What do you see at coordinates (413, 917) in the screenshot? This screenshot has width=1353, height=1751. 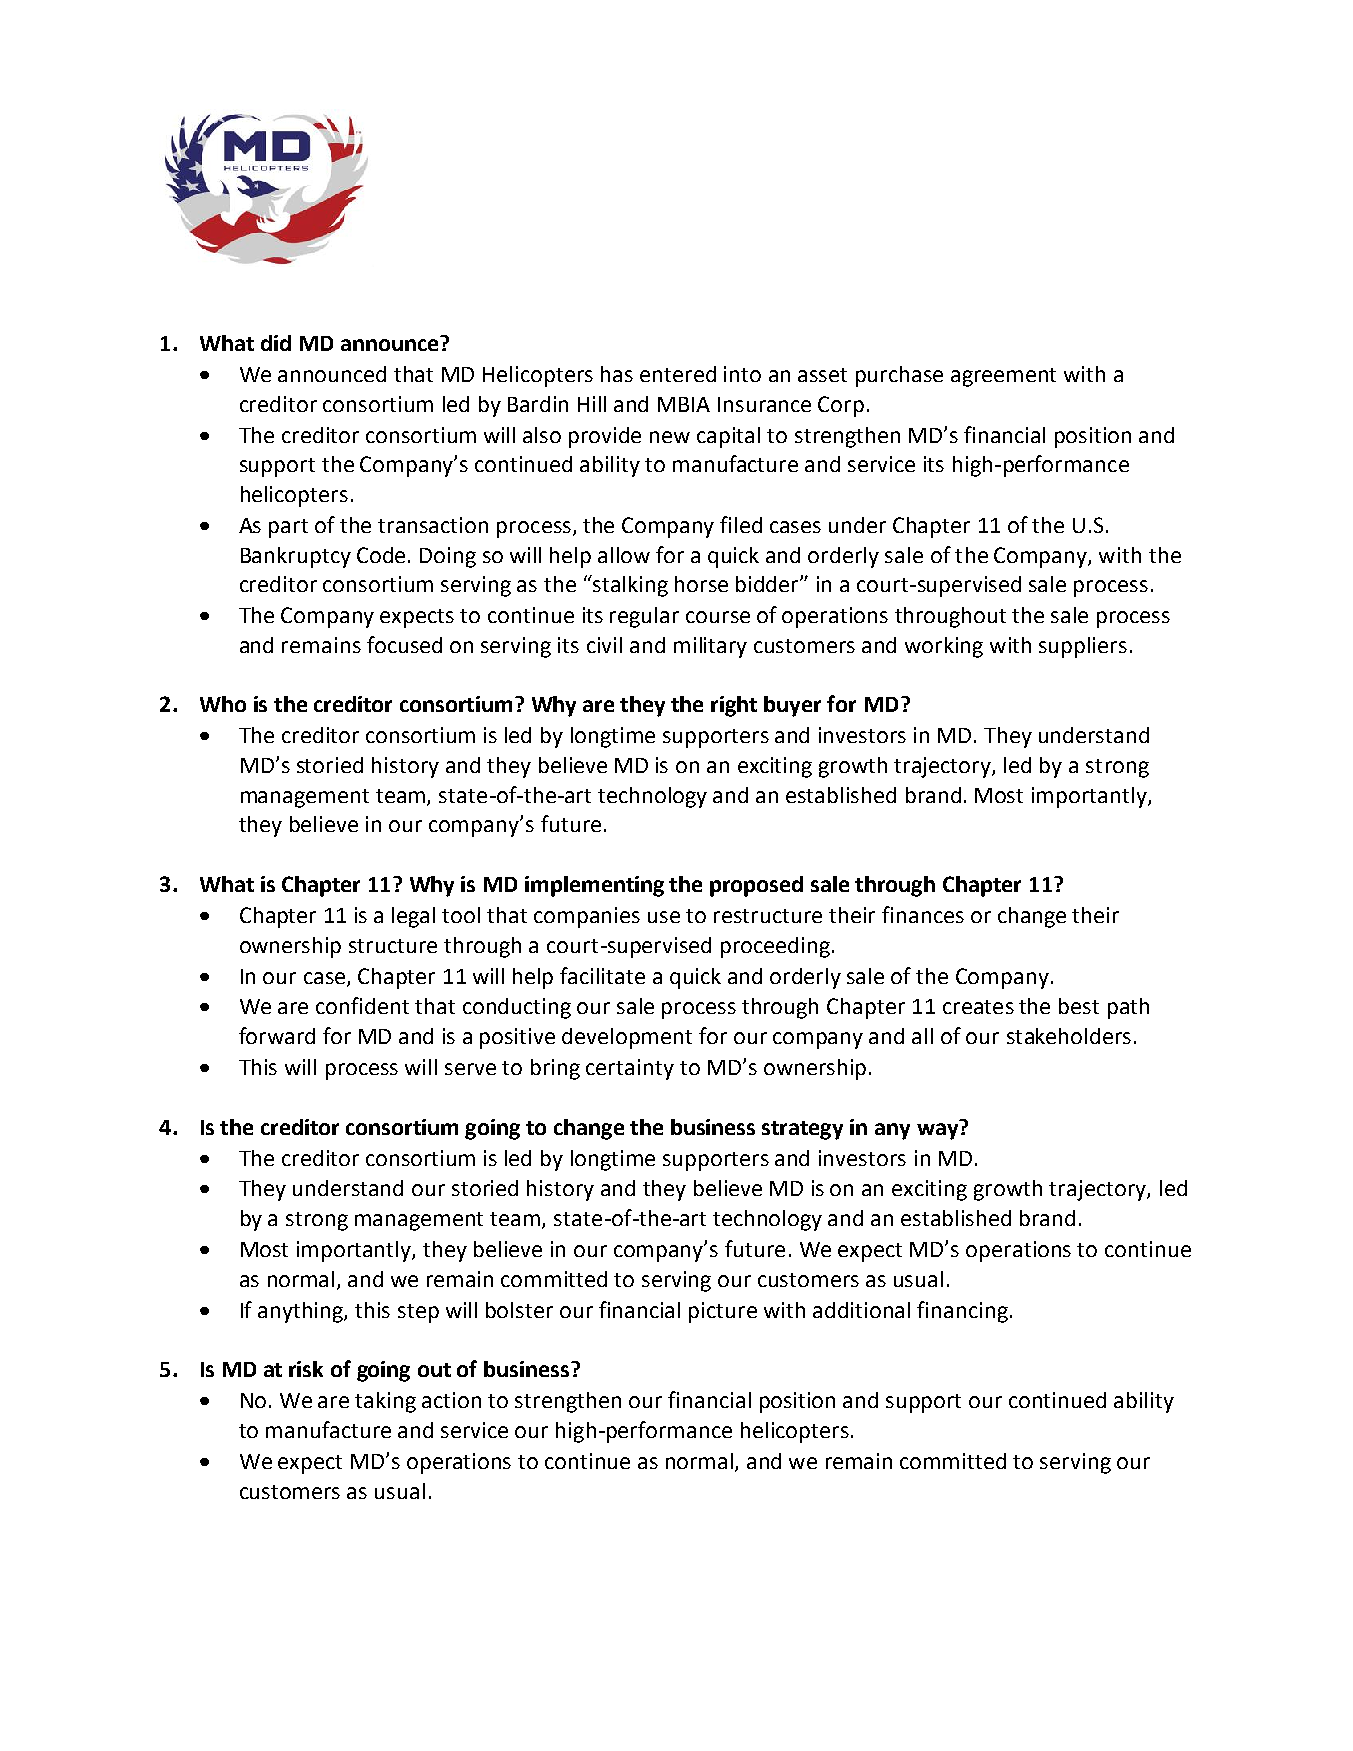 I see `legal` at bounding box center [413, 917].
